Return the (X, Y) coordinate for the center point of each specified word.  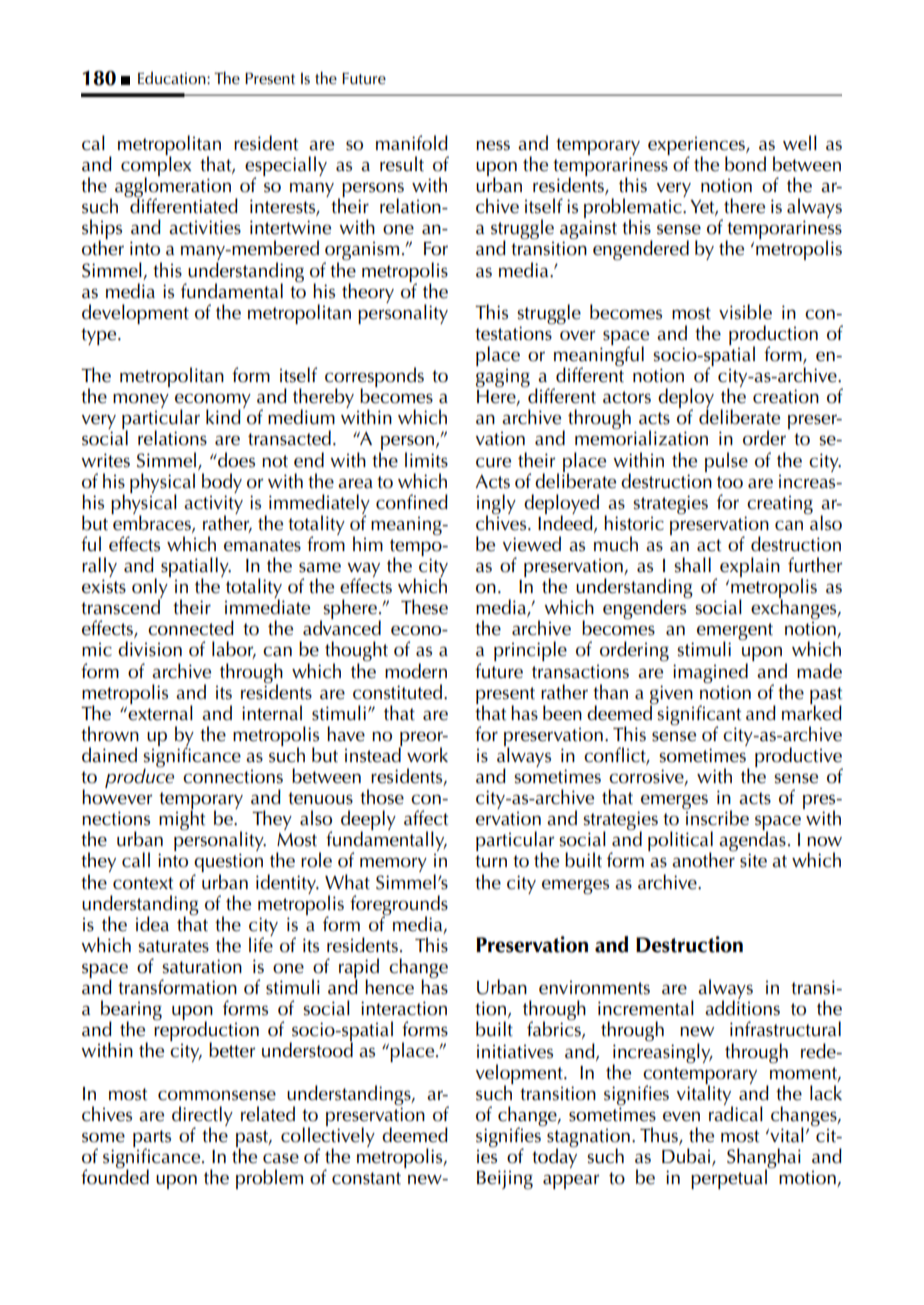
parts (152, 1139)
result (402, 164)
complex (156, 166)
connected (191, 628)
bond (745, 164)
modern (416, 671)
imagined (710, 673)
